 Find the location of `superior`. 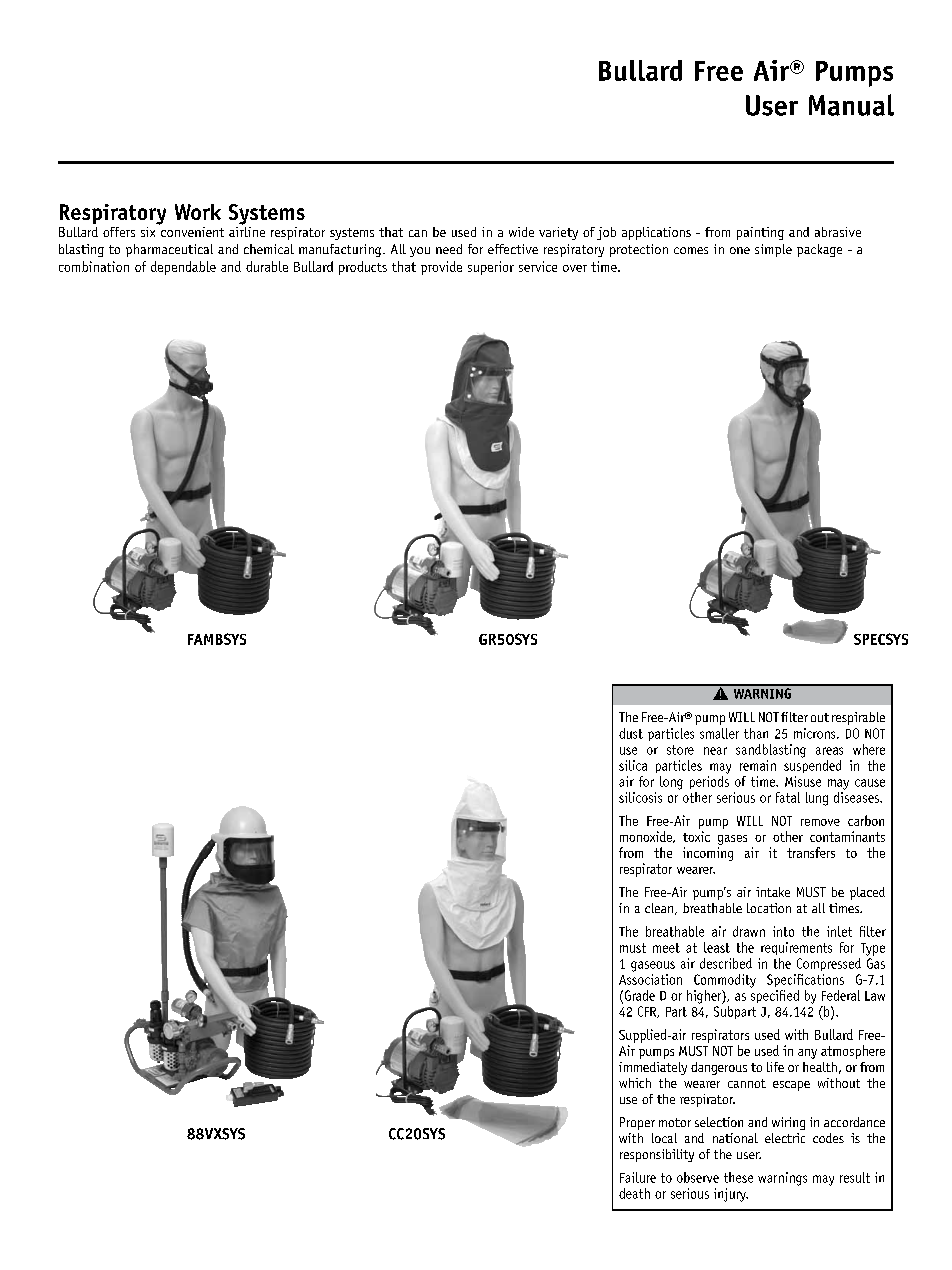

superior is located at coordinates (491, 268).
